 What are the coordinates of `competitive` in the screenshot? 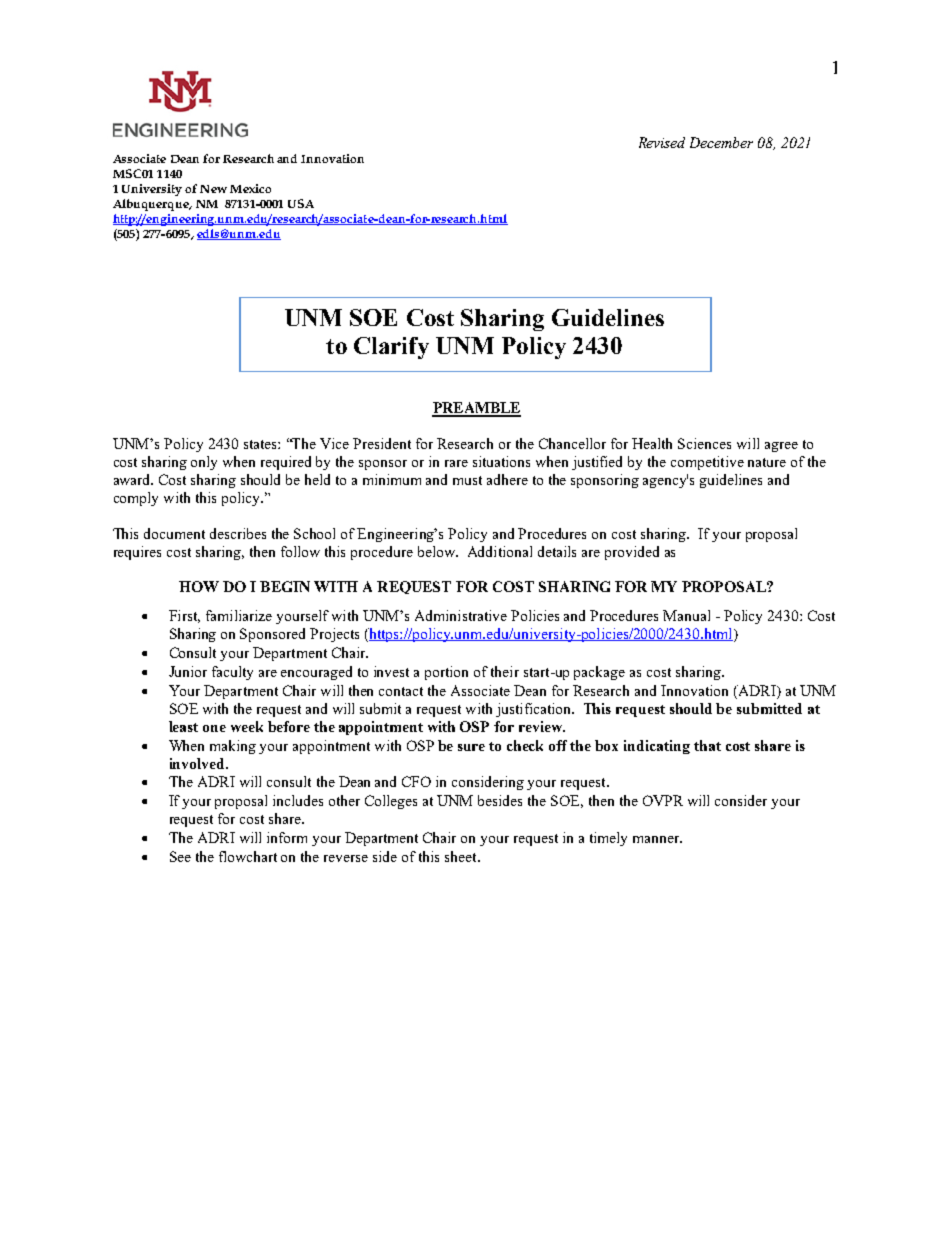 It's located at (707, 463).
